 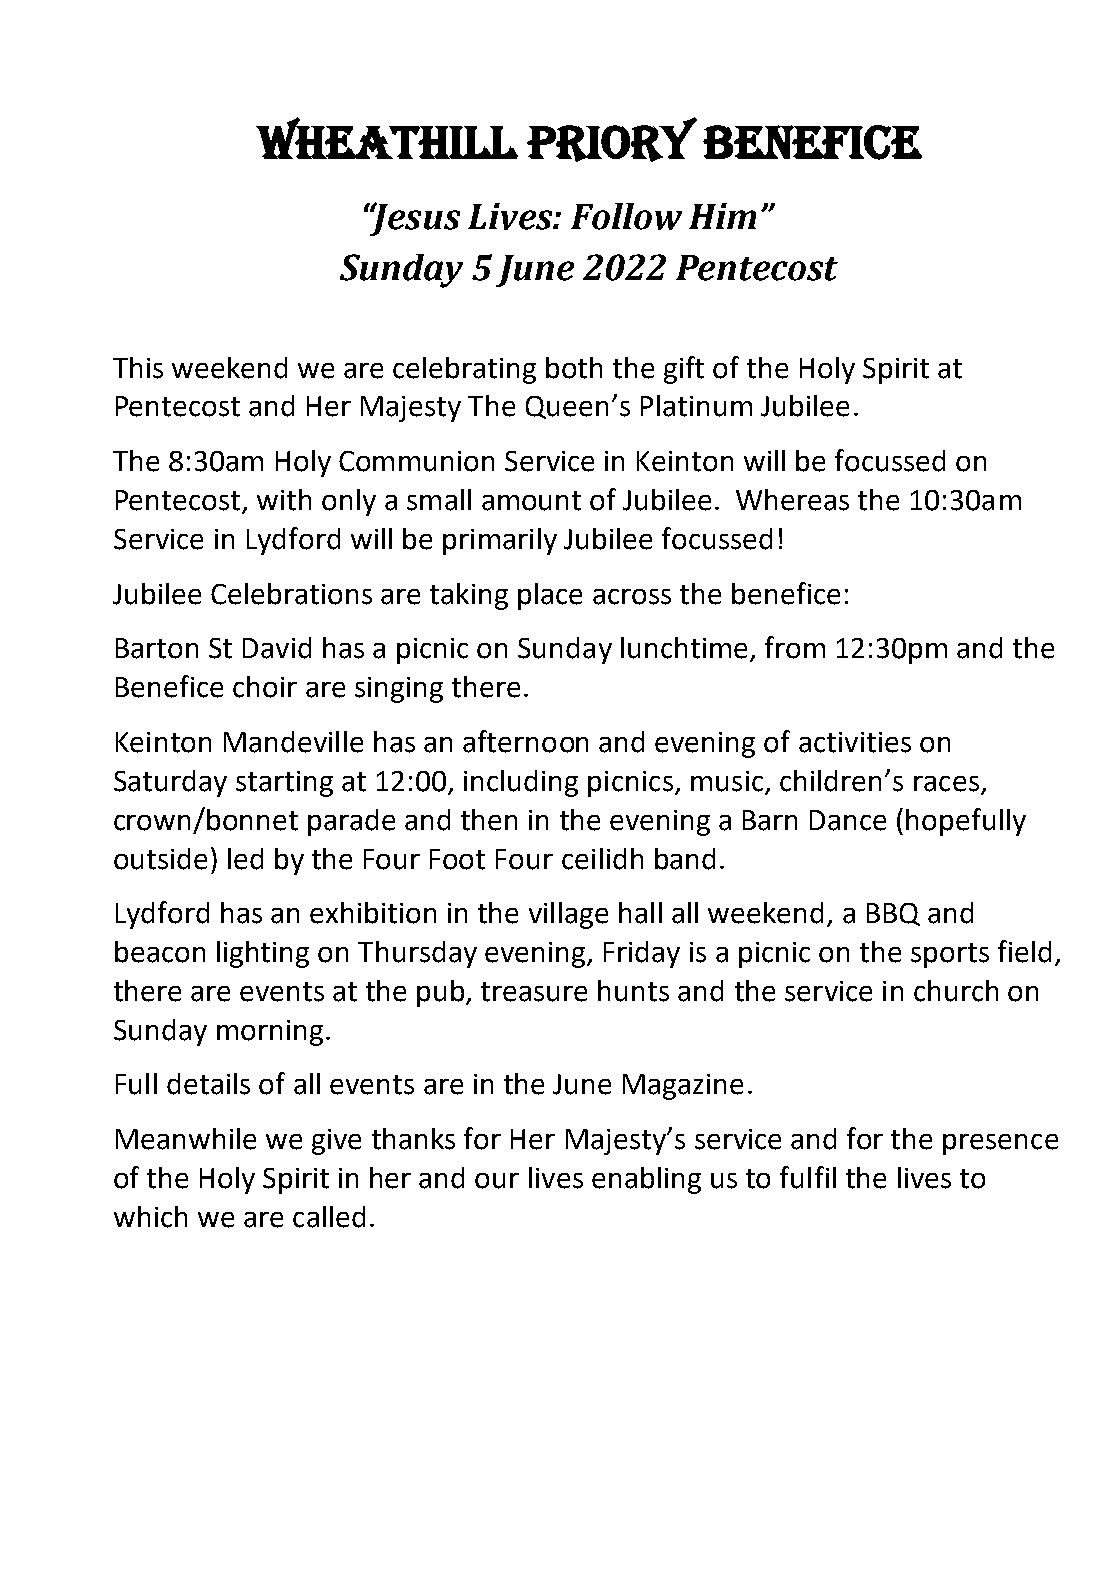 What do you see at coordinates (550, 596) in the image?
I see `place` at bounding box center [550, 596].
